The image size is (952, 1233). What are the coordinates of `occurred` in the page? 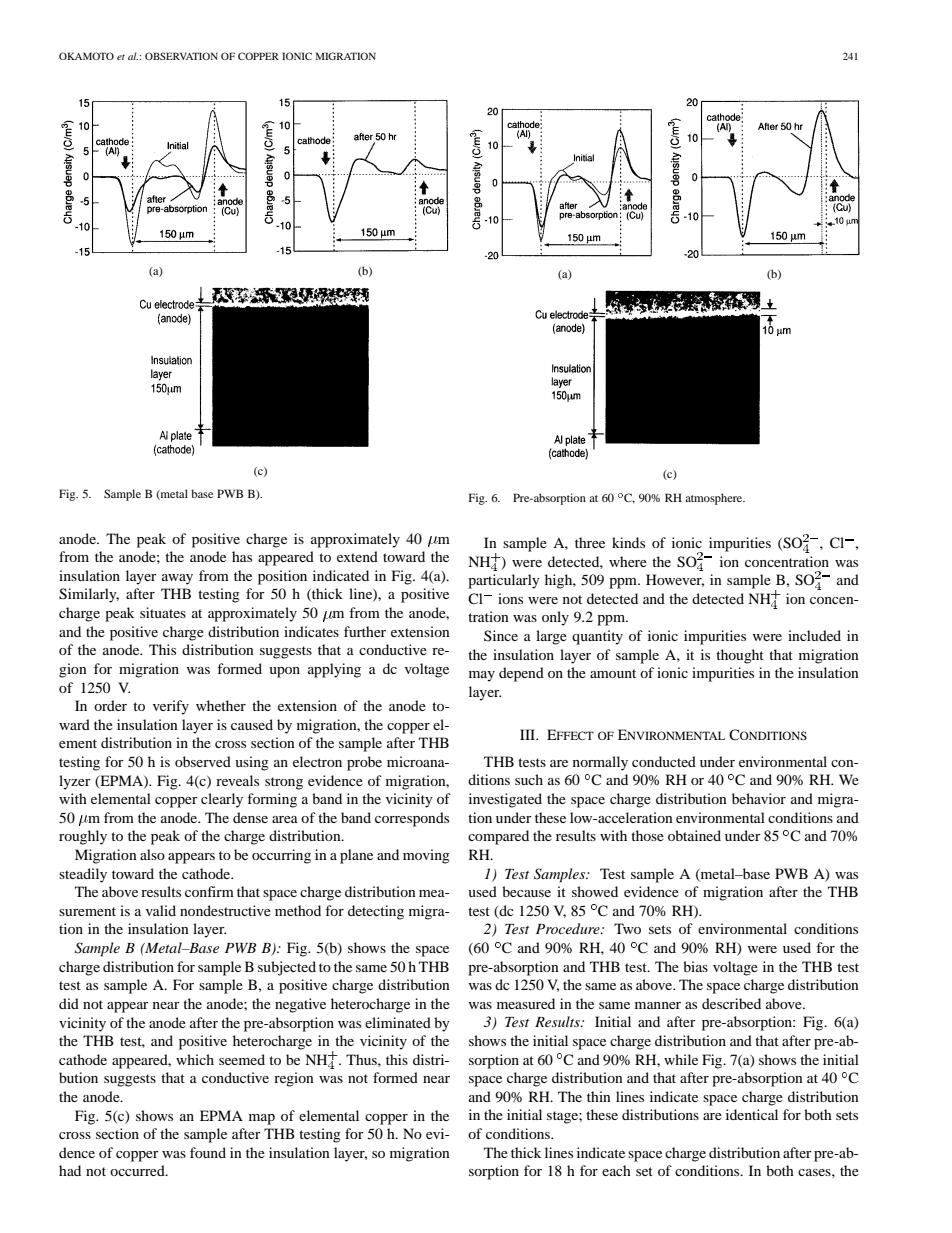 It's located at (138, 1170).
